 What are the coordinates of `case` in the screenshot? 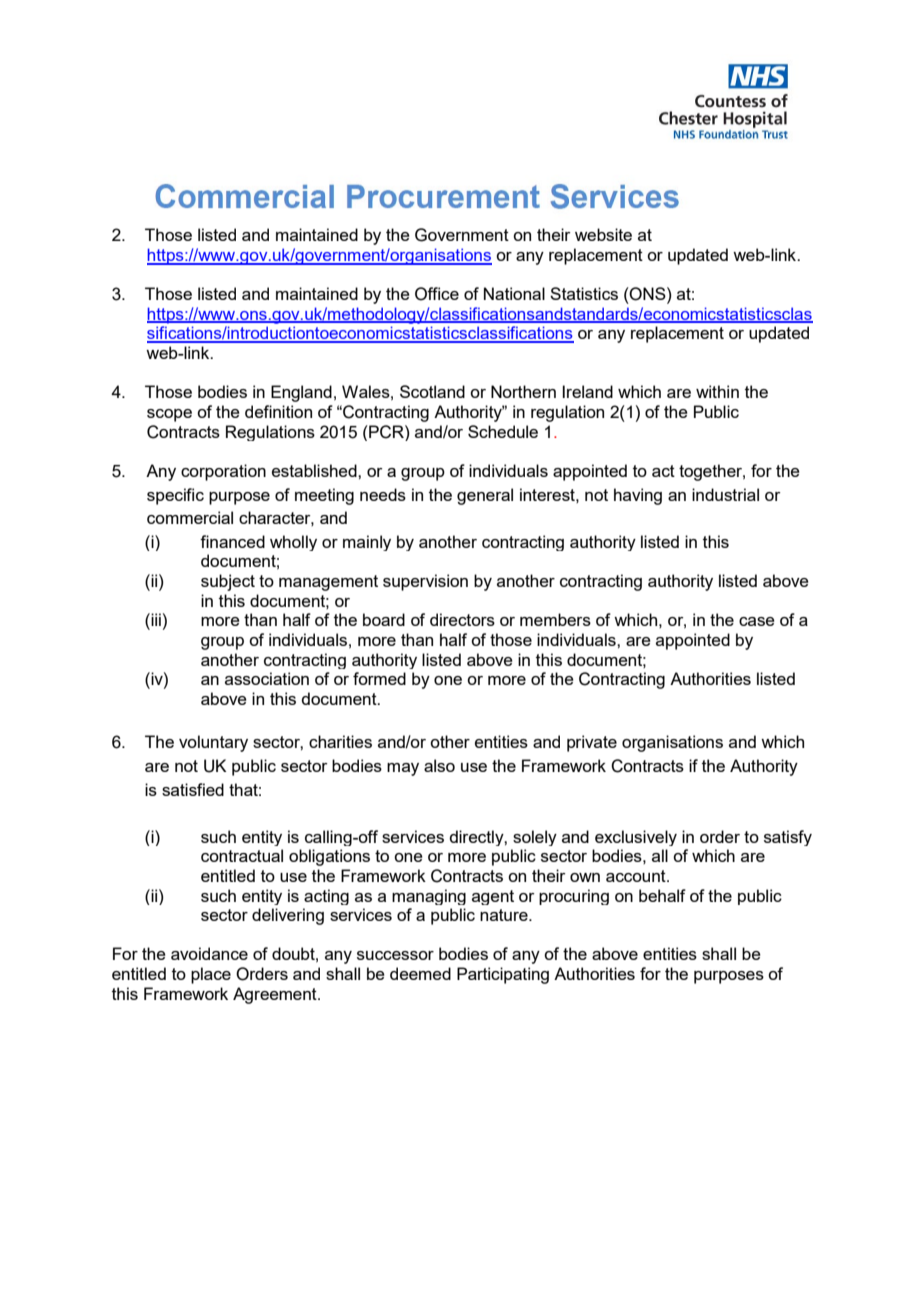 It's located at (757, 621).
